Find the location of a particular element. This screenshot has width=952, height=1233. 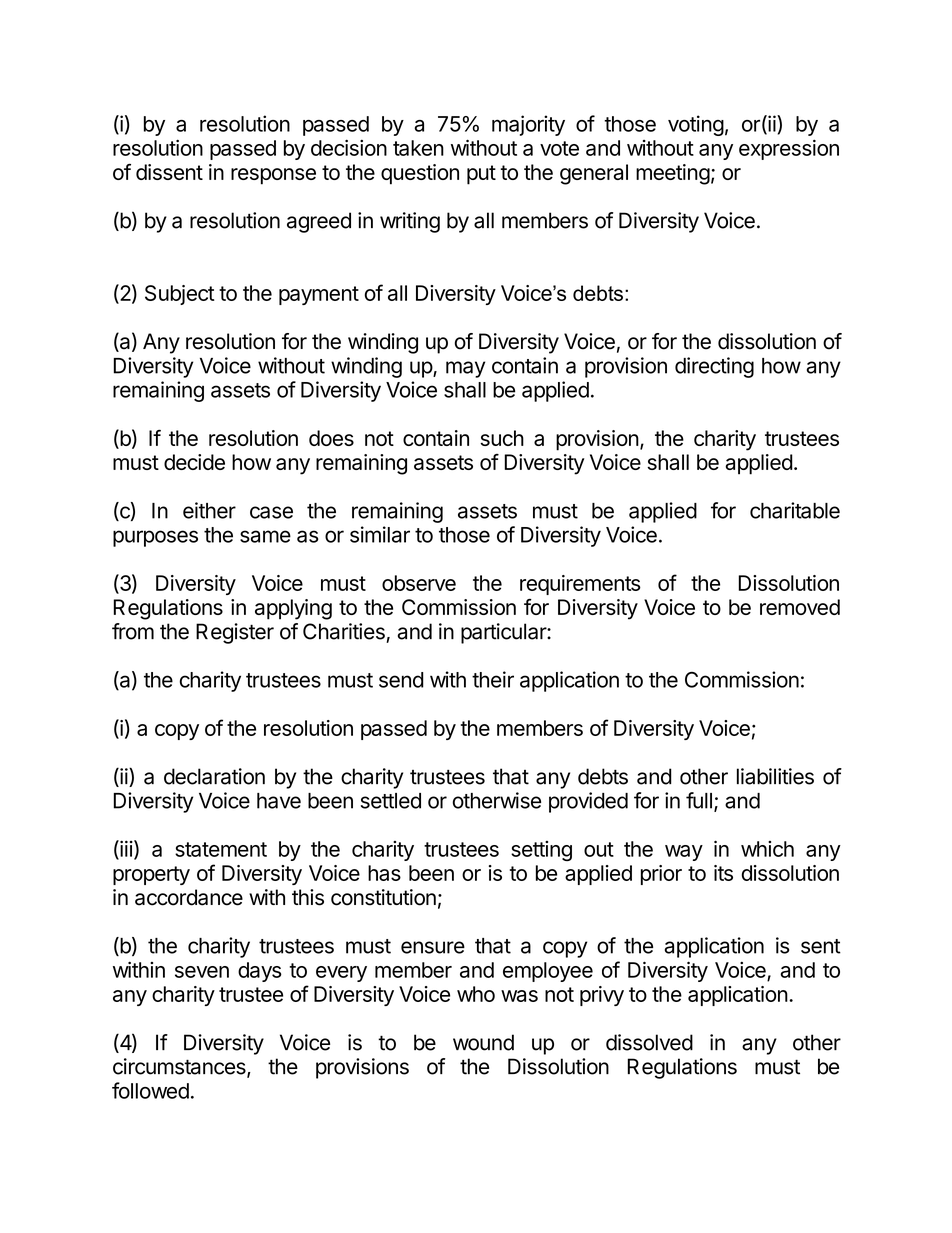

response is located at coordinates (273, 176).
